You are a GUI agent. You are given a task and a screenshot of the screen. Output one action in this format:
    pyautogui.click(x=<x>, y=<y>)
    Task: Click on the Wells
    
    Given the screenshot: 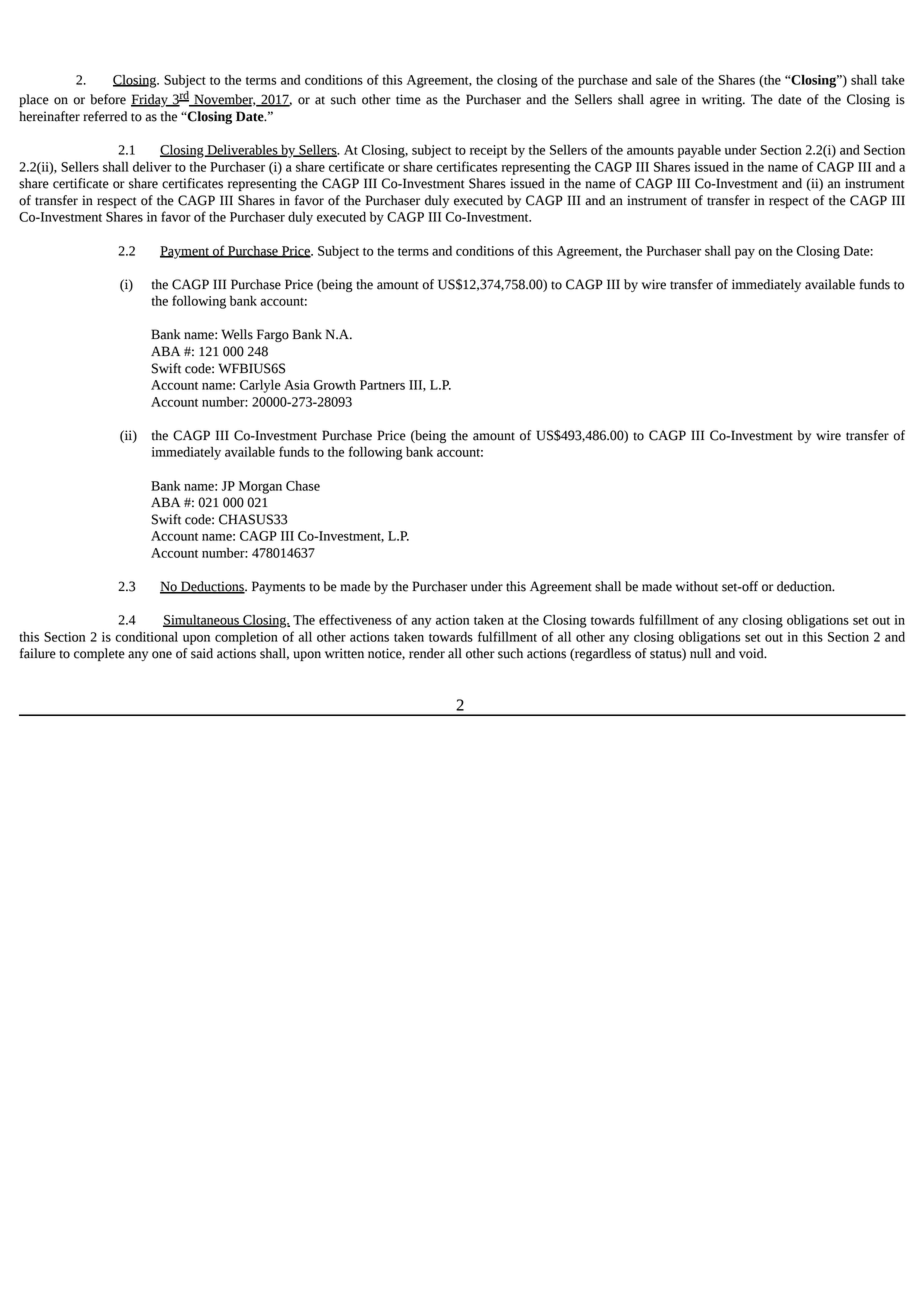 What is the action you would take?
    pyautogui.click(x=237, y=334)
